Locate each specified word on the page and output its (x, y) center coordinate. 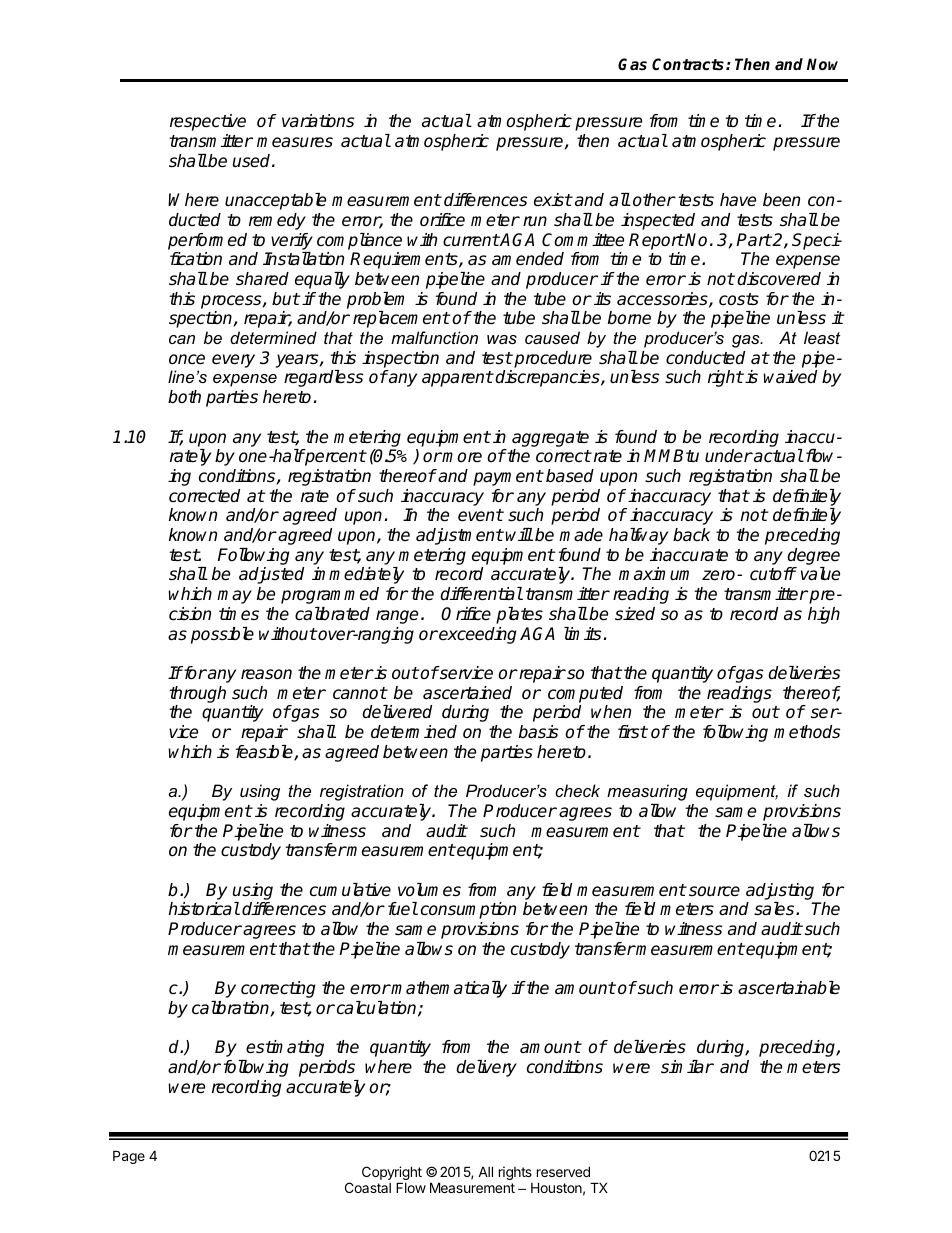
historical (204, 909)
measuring (647, 792)
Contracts (689, 64)
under (729, 456)
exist (553, 200)
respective (208, 122)
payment (508, 478)
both (184, 397)
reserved (563, 1171)
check (577, 790)
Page (129, 1157)
